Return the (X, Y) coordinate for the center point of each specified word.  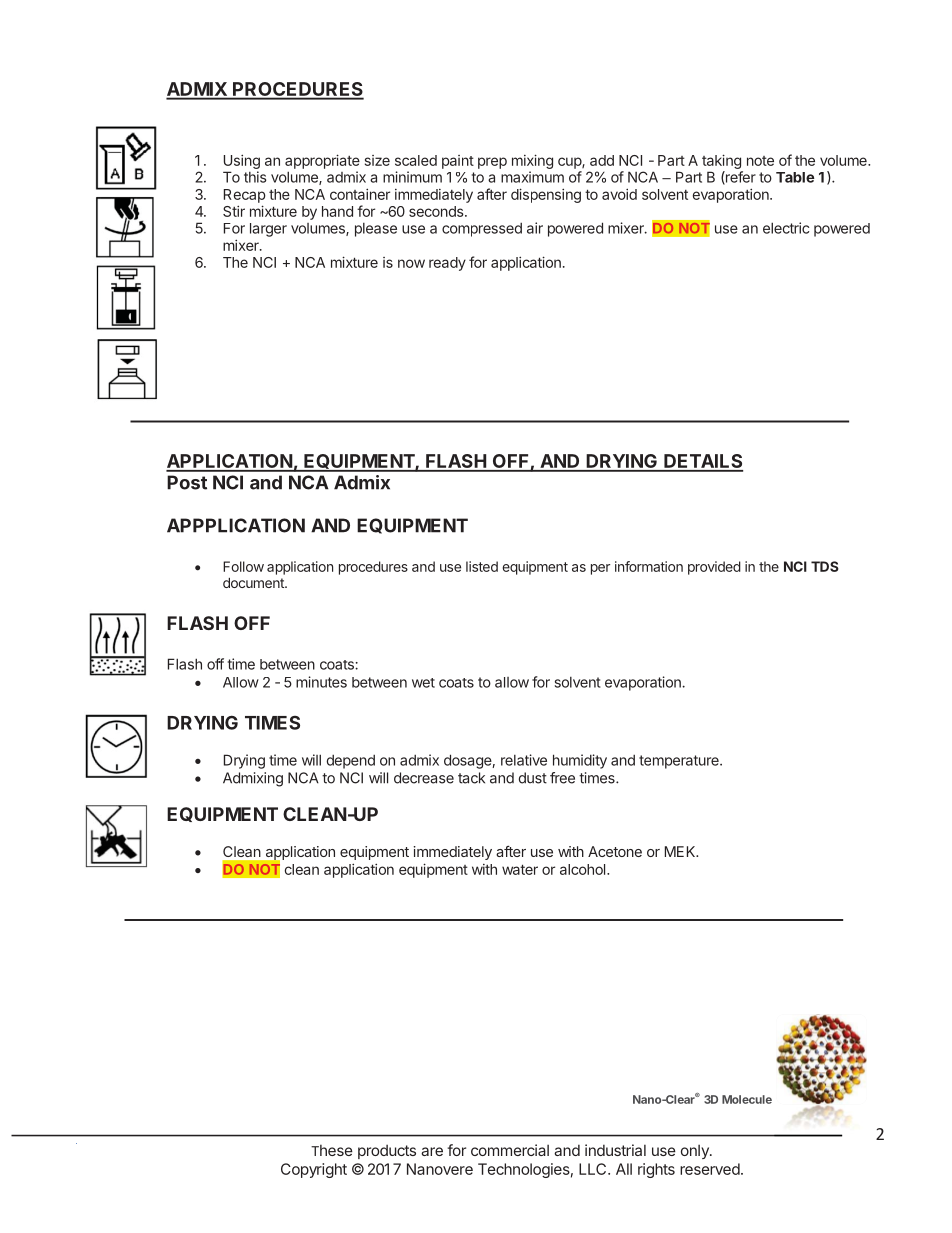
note (760, 161)
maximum (532, 177)
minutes (321, 682)
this (255, 177)
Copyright (314, 1170)
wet (423, 683)
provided (714, 568)
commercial (510, 1150)
